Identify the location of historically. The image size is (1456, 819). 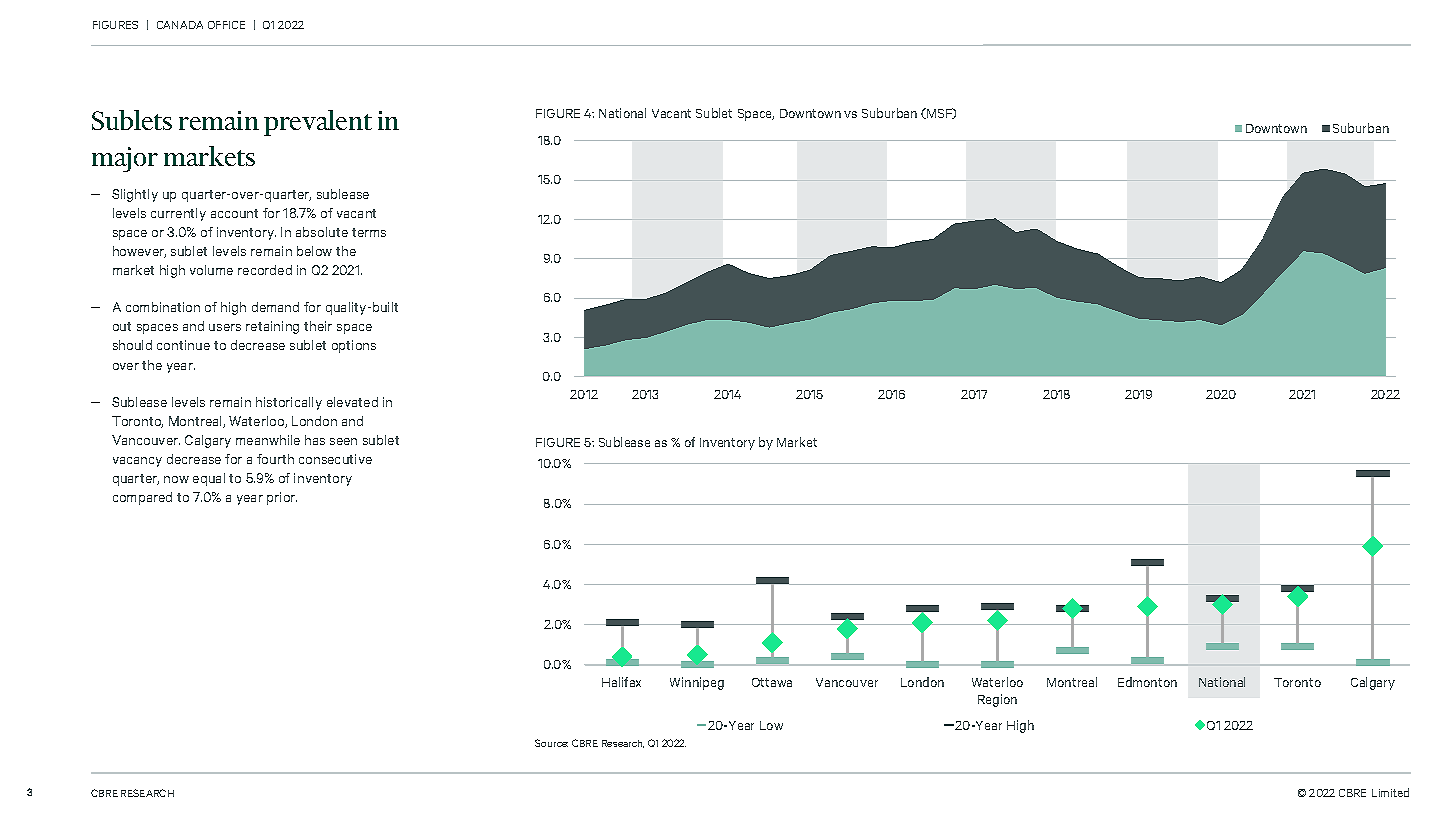
(289, 403).
